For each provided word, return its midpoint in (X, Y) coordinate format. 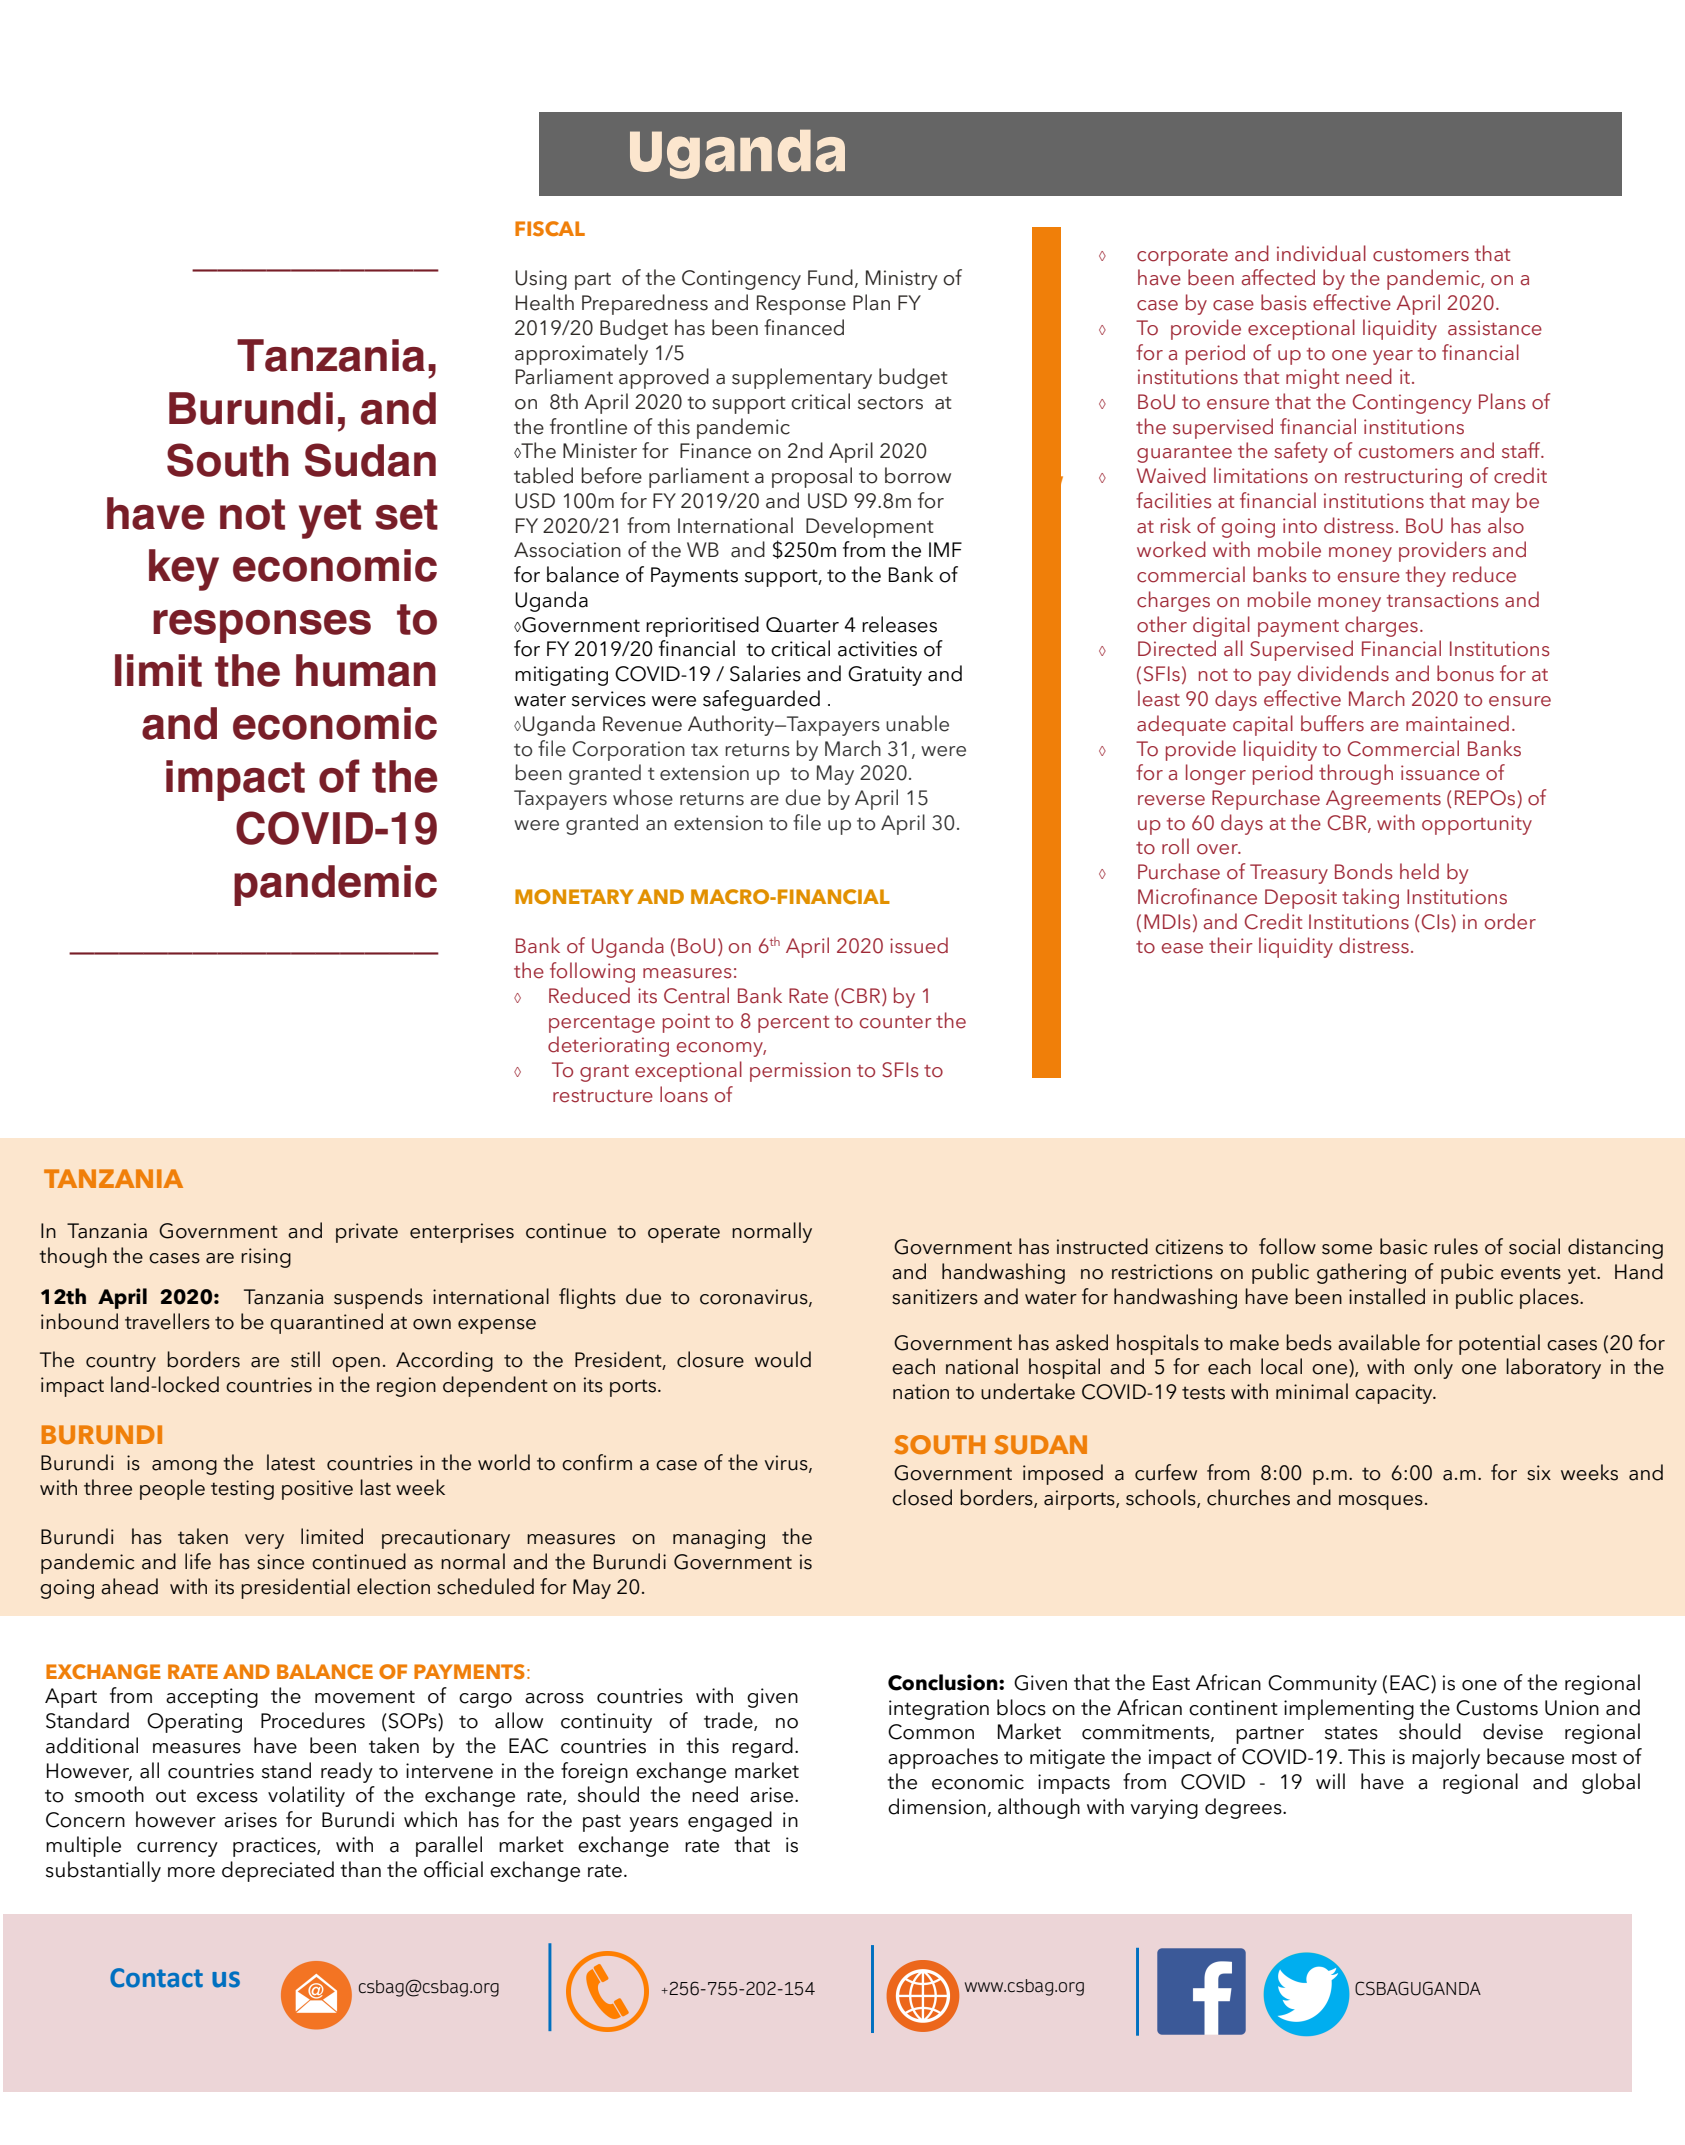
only (1433, 1368)
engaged (730, 1821)
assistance (1495, 328)
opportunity (1477, 825)
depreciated (278, 1871)
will (1330, 1781)
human (366, 670)
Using (541, 280)
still (305, 1359)
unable (917, 723)
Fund (830, 277)
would (783, 1359)
